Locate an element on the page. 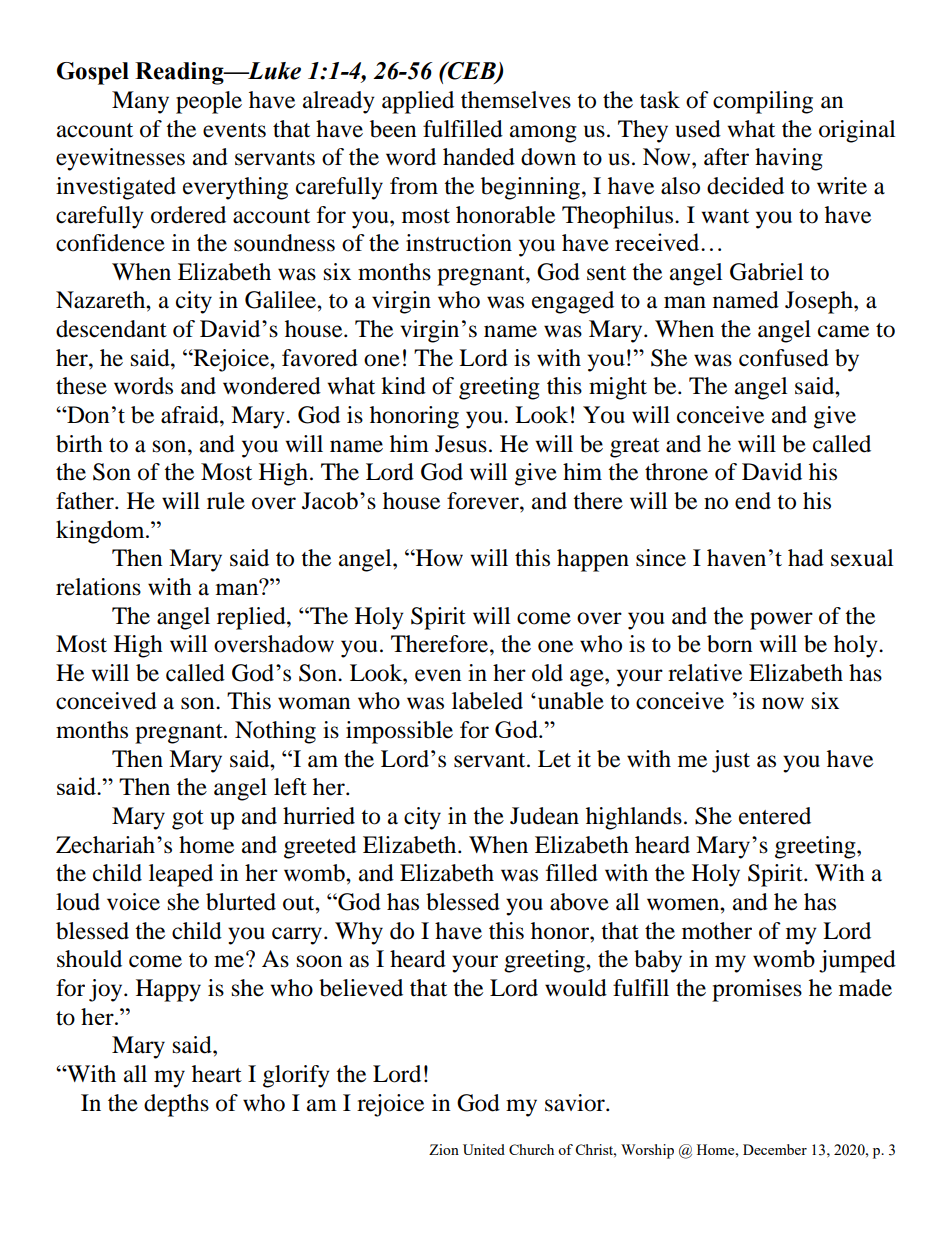 This image has width=952, height=1233. compiling is located at coordinates (763, 102).
